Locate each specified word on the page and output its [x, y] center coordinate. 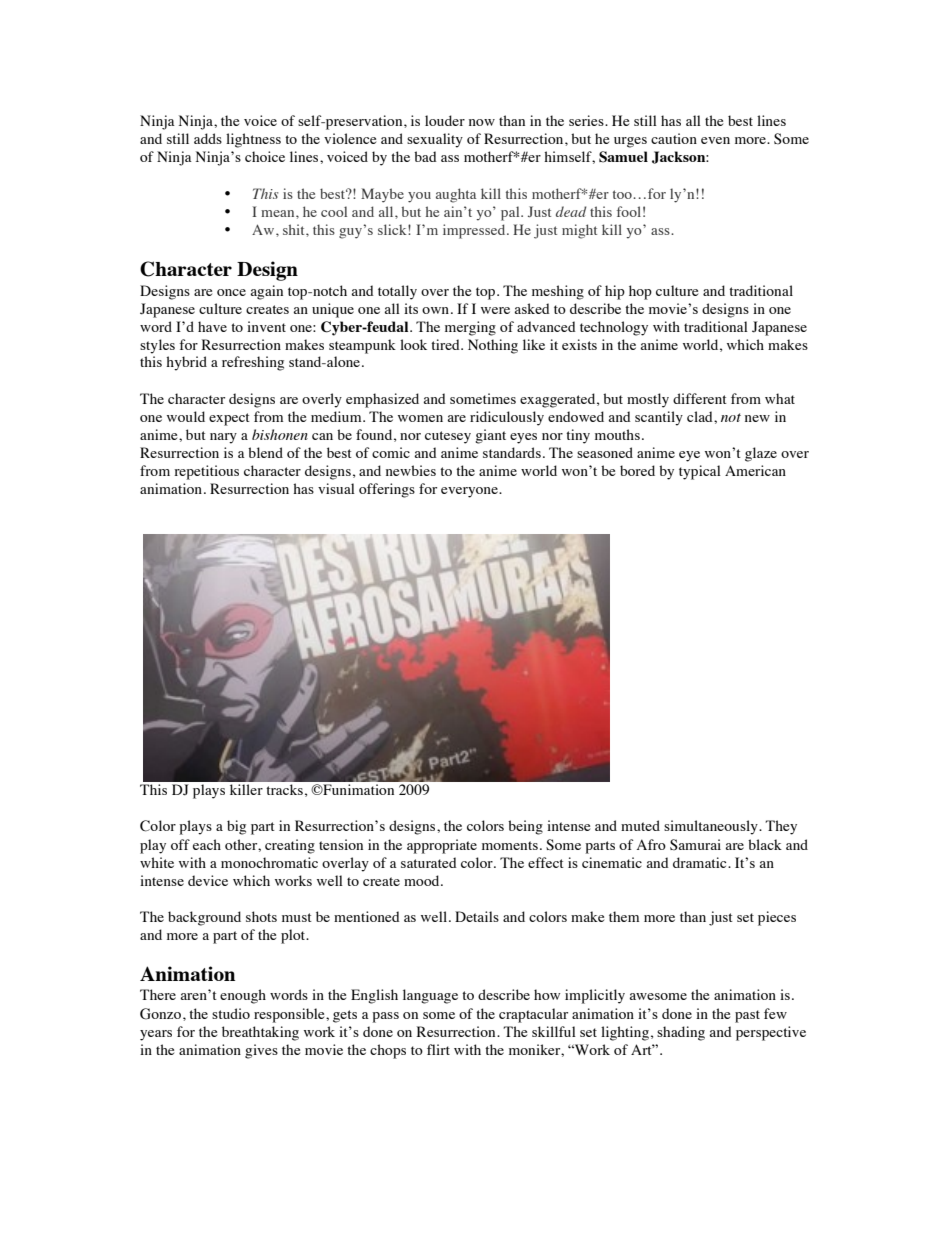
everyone [470, 492]
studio [231, 1013]
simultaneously [712, 827]
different [700, 398]
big [236, 827]
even [715, 140]
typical [700, 472]
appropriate [442, 846]
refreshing [253, 363]
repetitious [206, 472]
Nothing [493, 346]
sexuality [435, 140]
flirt [438, 1049]
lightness [253, 140]
